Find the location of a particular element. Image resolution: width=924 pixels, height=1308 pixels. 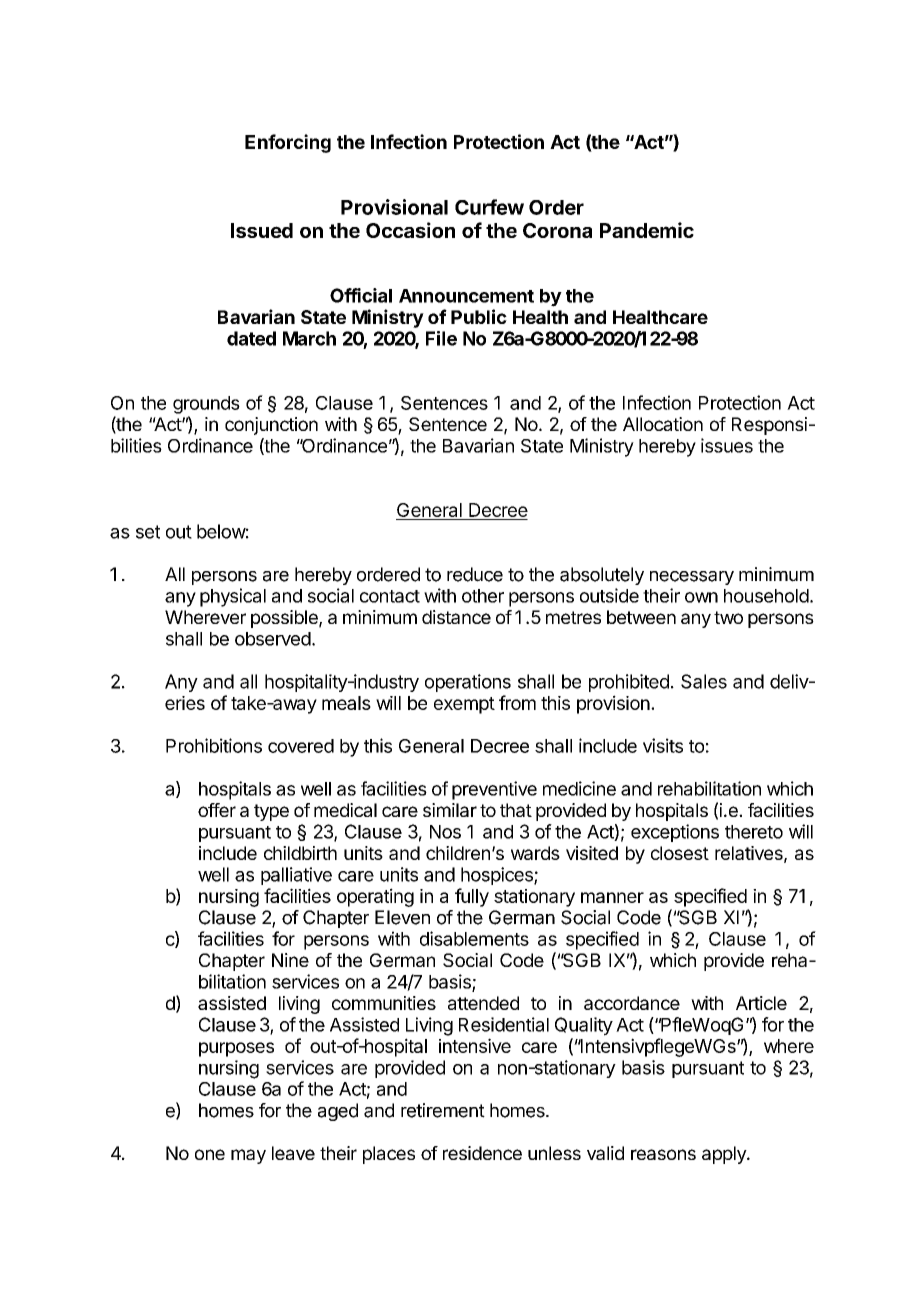

reasons is located at coordinates (663, 1154).
